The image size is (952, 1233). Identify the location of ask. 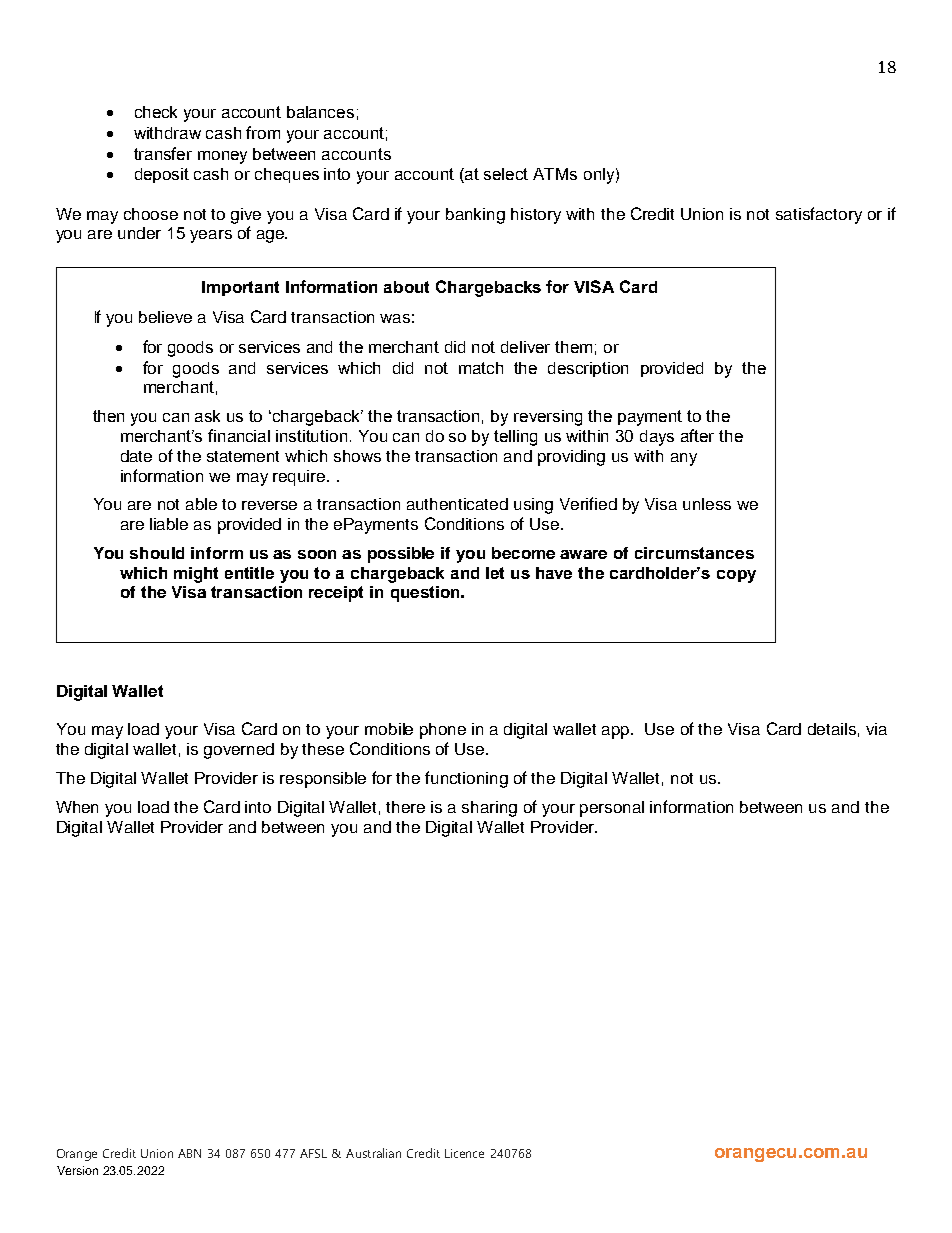
(207, 416).
